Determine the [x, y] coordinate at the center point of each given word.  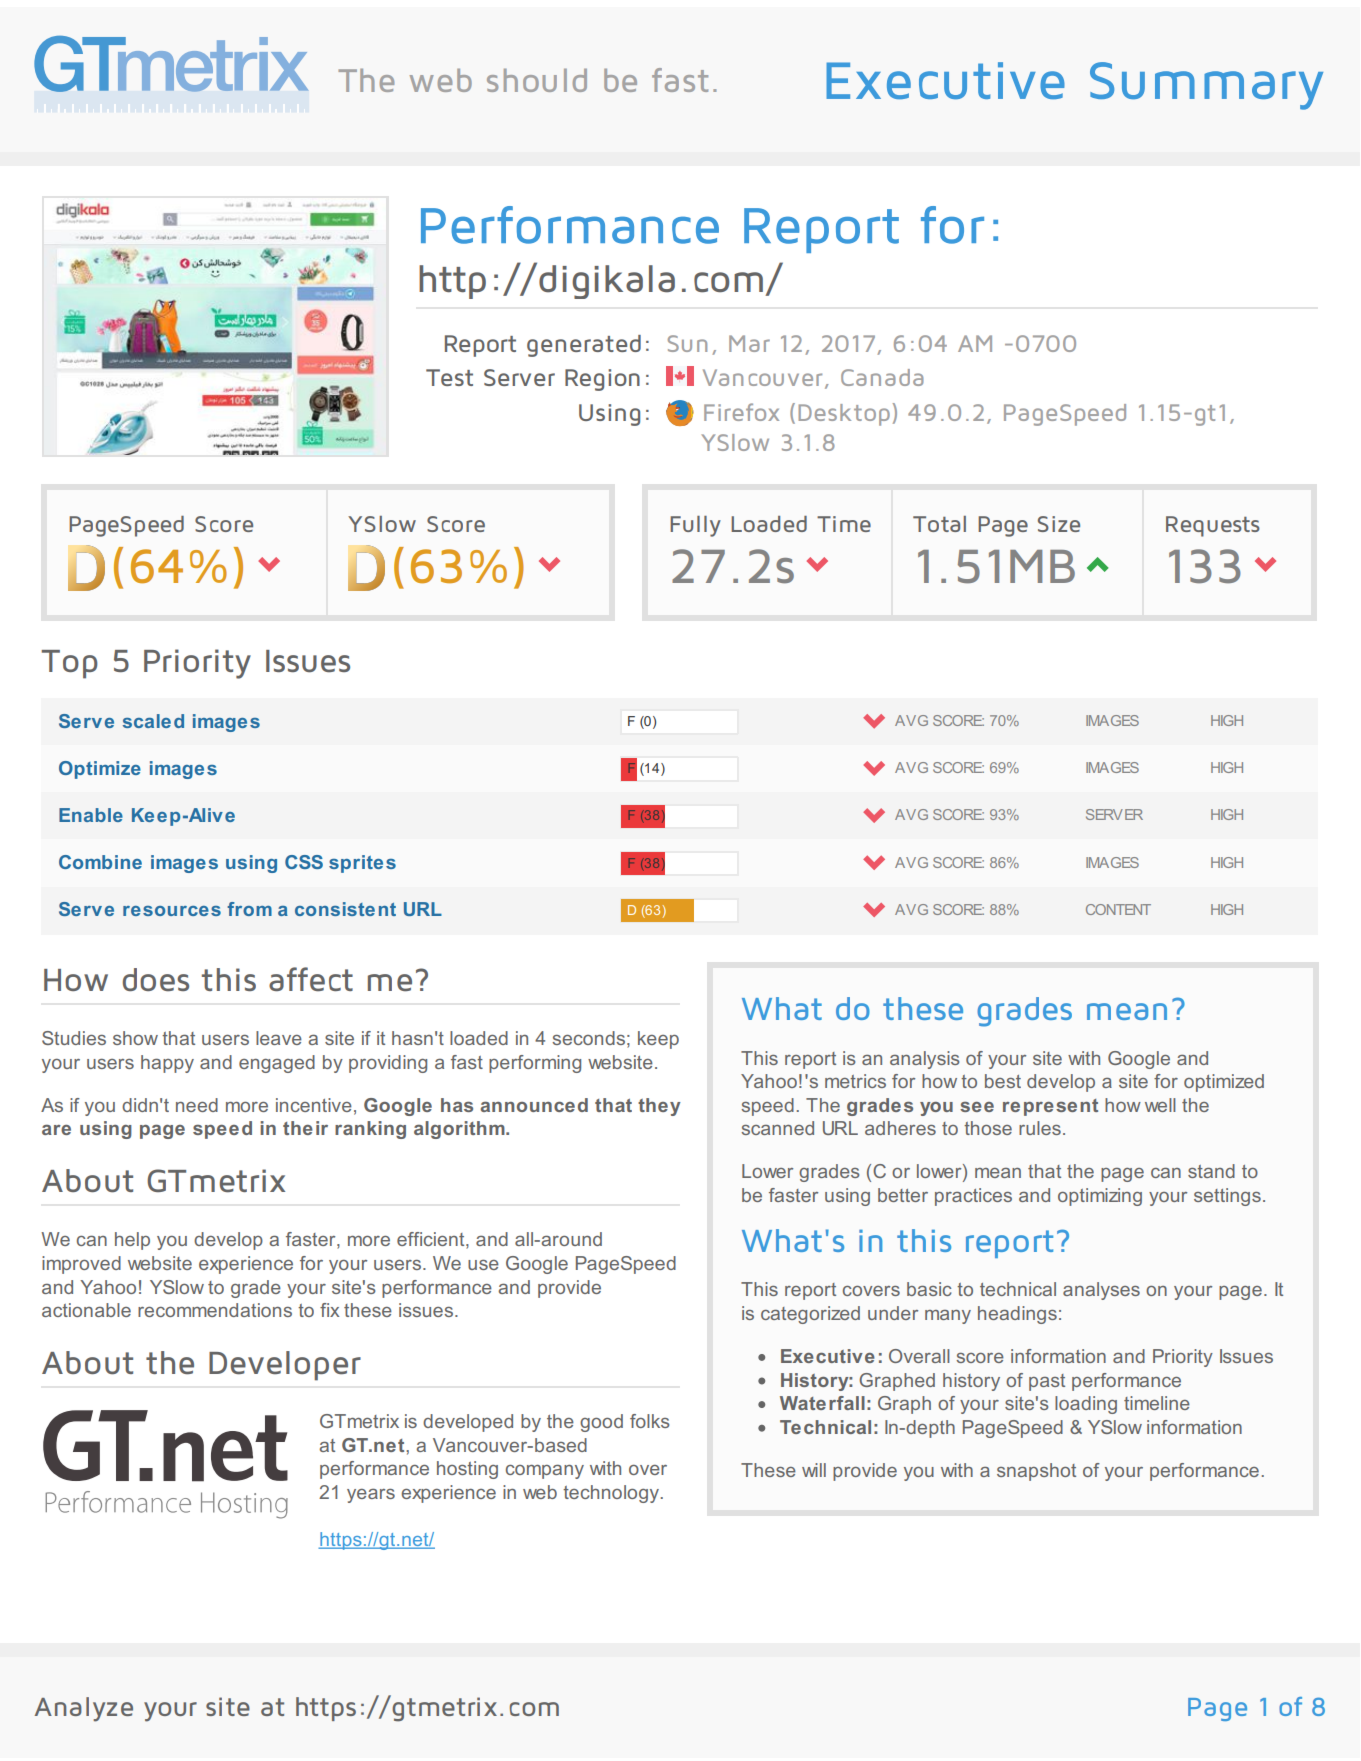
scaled [153, 721]
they [659, 1107]
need [197, 1105]
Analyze [84, 1709]
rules [1040, 1128]
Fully [695, 526]
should [537, 80]
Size [1059, 524]
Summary [1206, 86]
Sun [687, 343]
